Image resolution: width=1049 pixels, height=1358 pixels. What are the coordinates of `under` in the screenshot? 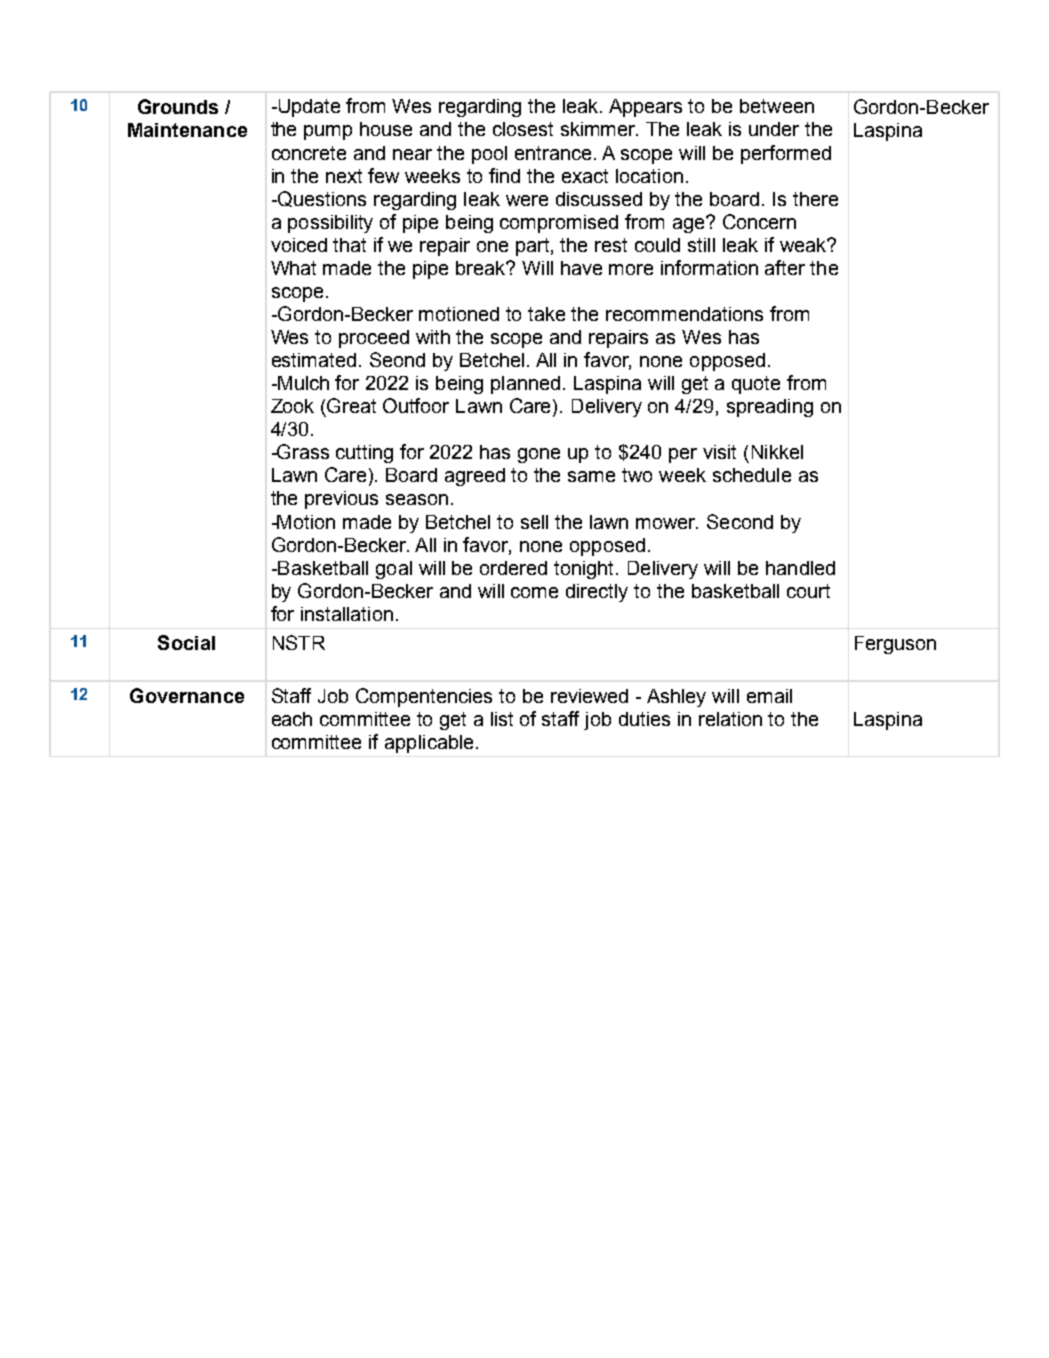 It's located at (774, 129).
